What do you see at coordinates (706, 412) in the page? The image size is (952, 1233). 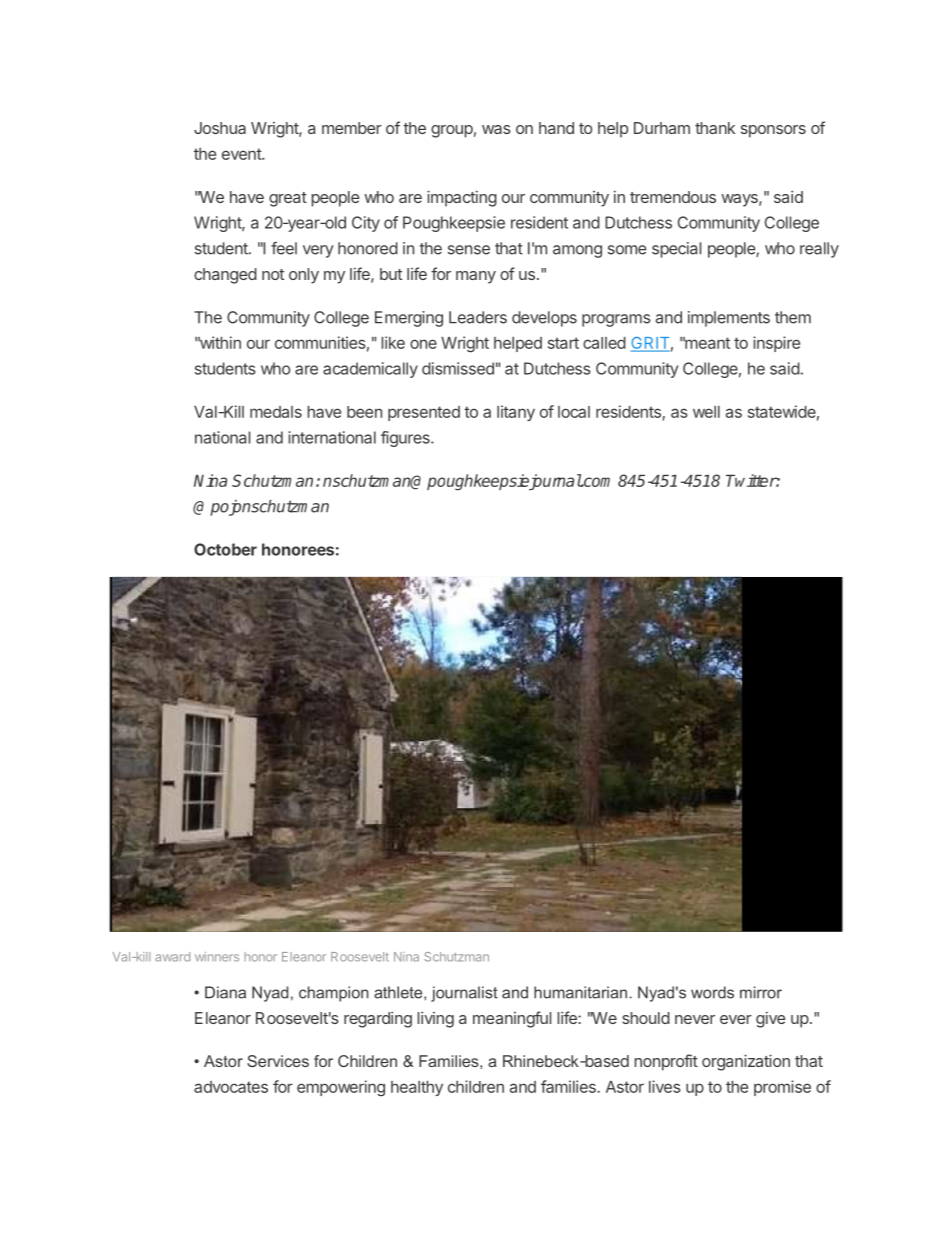 I see `well` at bounding box center [706, 412].
